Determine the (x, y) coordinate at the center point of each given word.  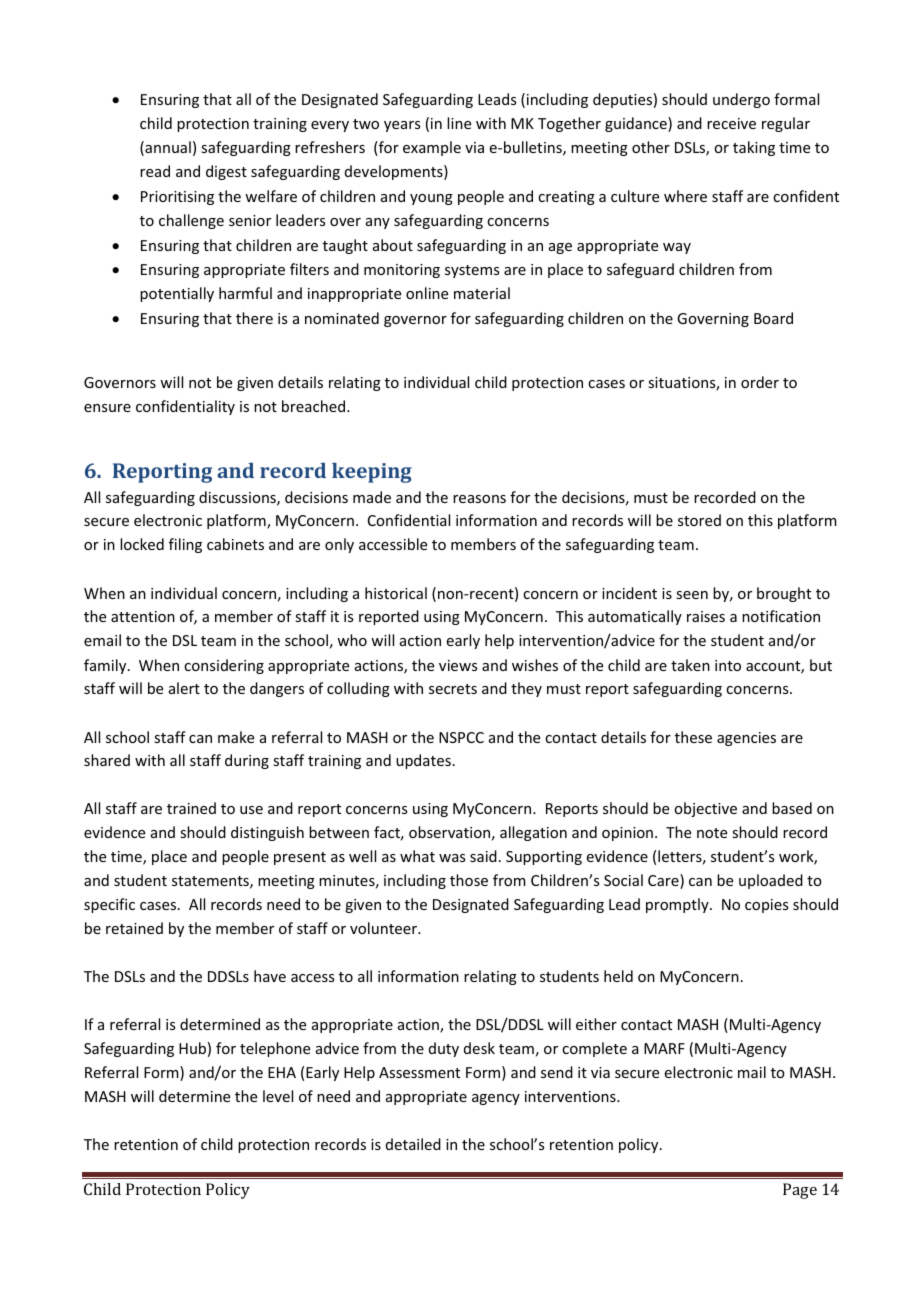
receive (731, 123)
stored (699, 520)
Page (800, 1191)
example (432, 148)
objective (705, 809)
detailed (413, 1144)
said (483, 856)
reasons (479, 499)
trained (191, 808)
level (278, 1096)
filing (185, 545)
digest (226, 172)
